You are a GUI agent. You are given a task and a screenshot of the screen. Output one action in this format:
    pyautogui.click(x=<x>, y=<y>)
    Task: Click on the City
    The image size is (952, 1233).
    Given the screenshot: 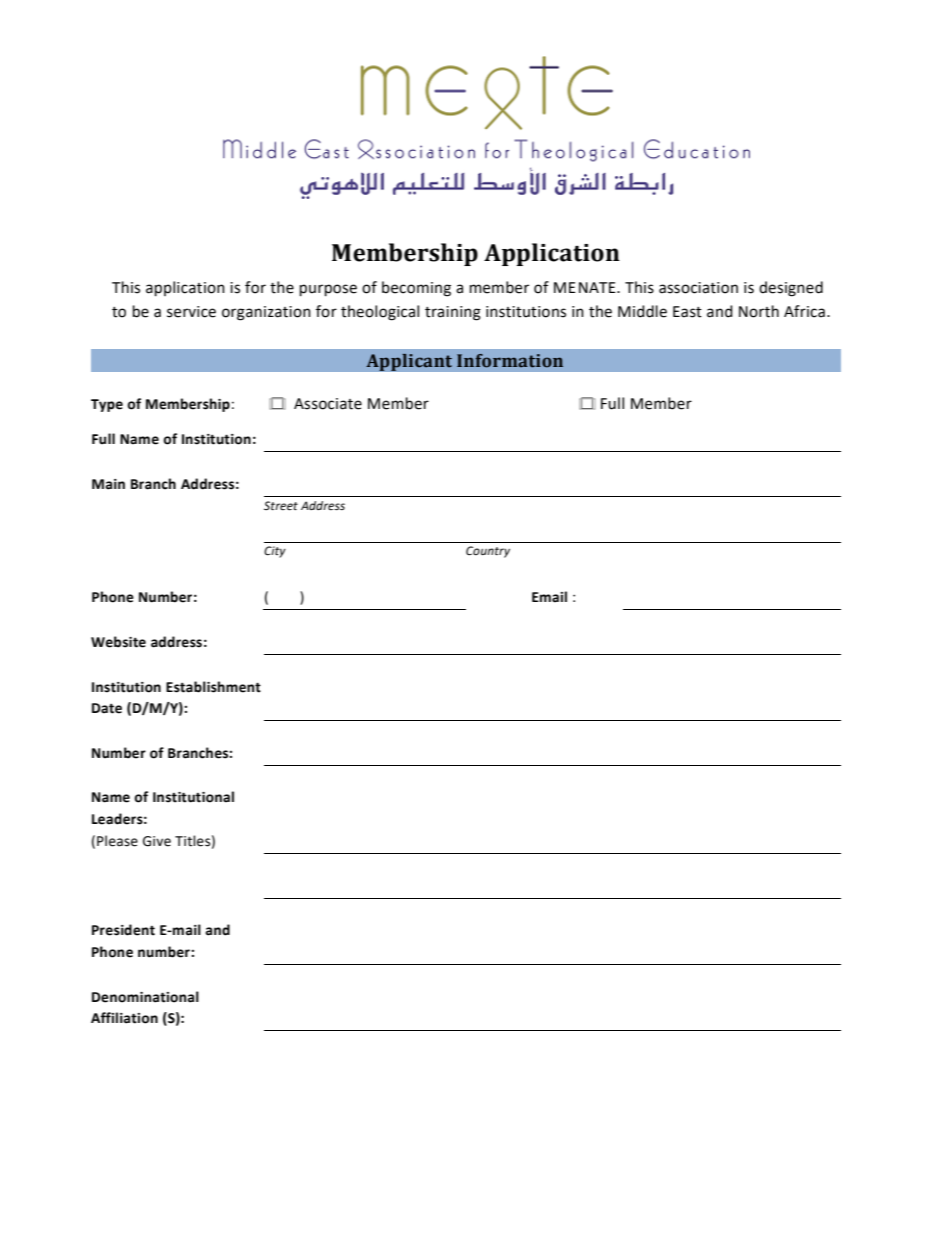 What is the action you would take?
    pyautogui.click(x=275, y=552)
